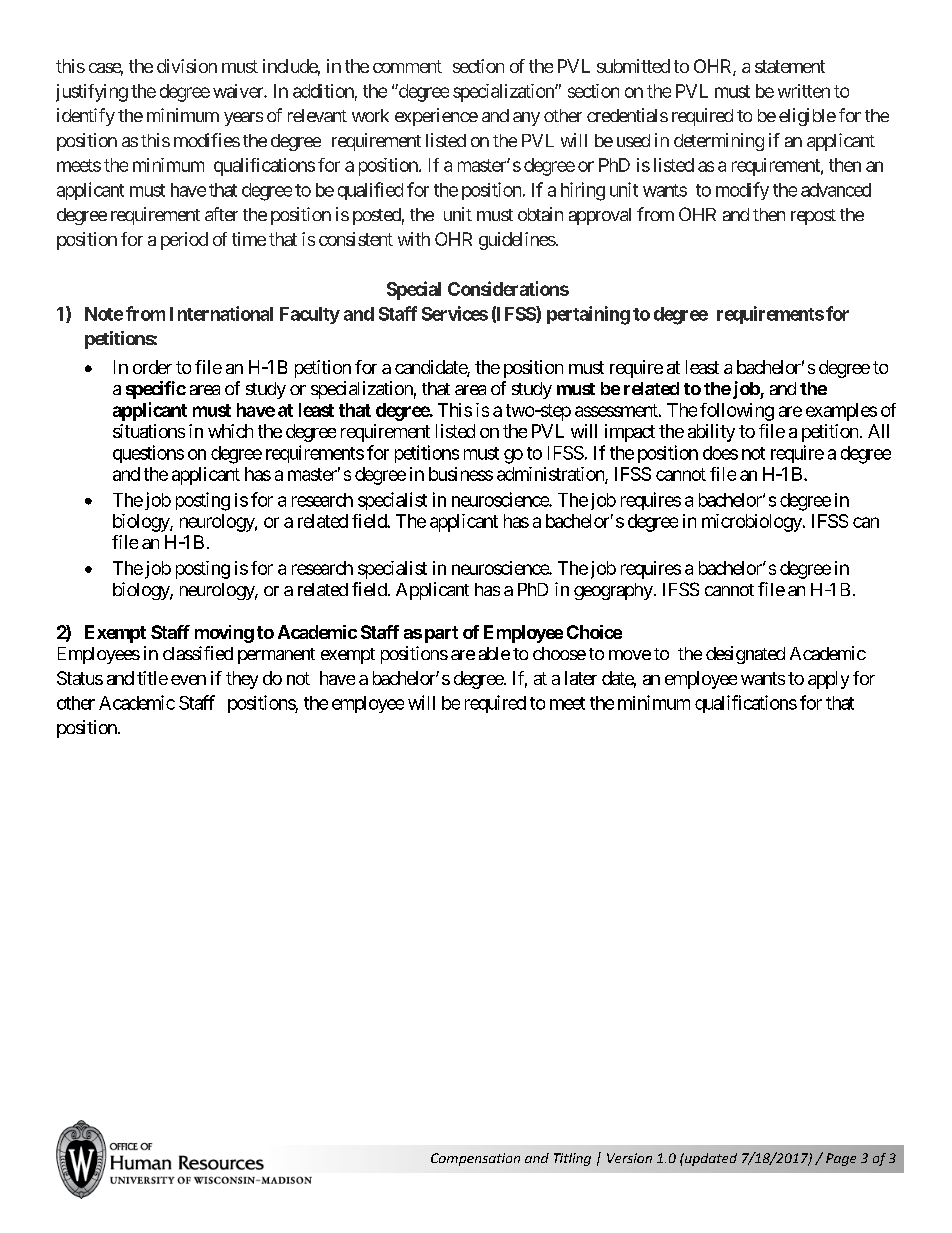 Image resolution: width=952 pixels, height=1233 pixels. What do you see at coordinates (828, 680) in the screenshot?
I see `apply` at bounding box center [828, 680].
